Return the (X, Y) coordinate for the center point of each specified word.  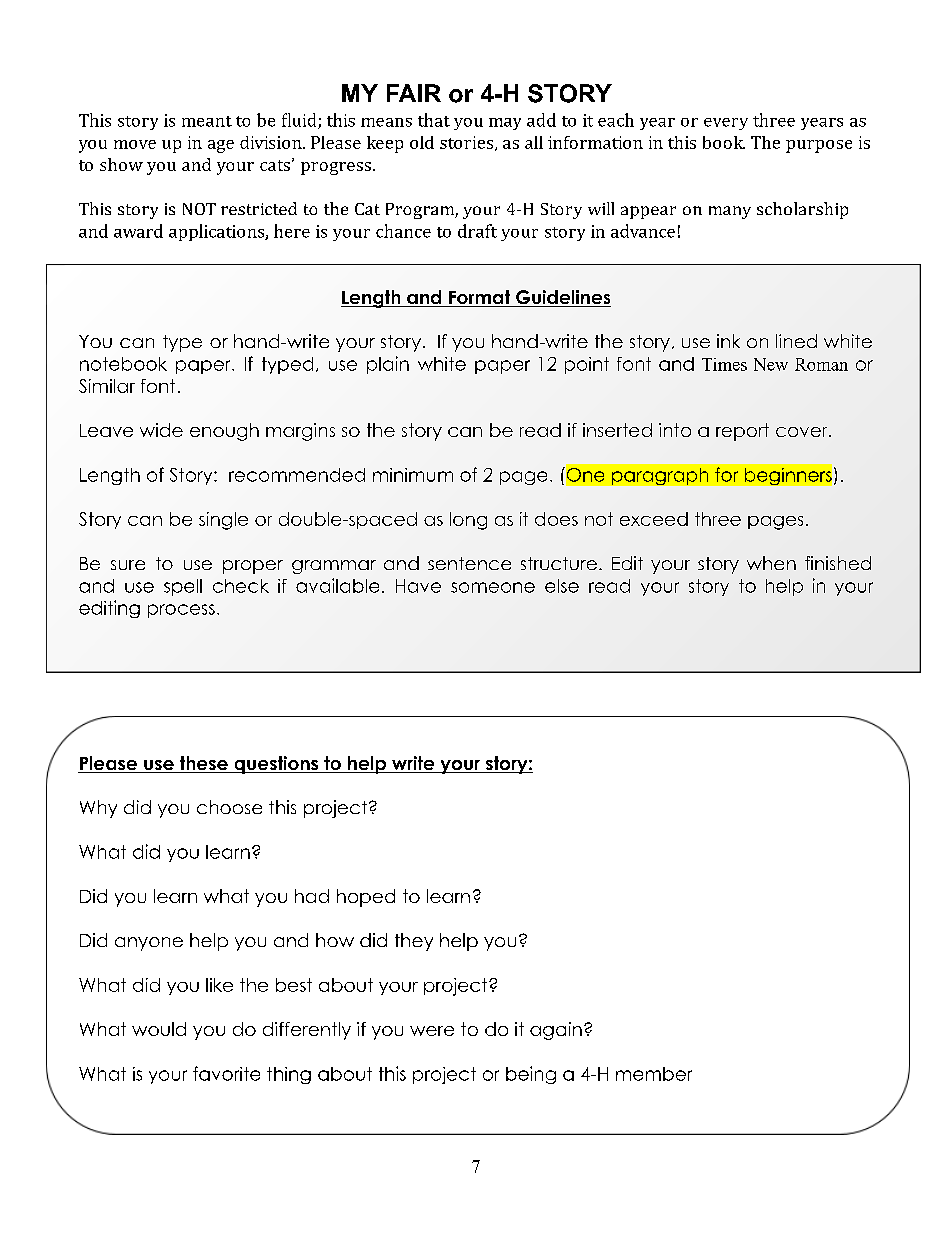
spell (183, 587)
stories (468, 143)
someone (493, 587)
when (771, 563)
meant (207, 121)
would (159, 1029)
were (432, 1031)
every (726, 124)
